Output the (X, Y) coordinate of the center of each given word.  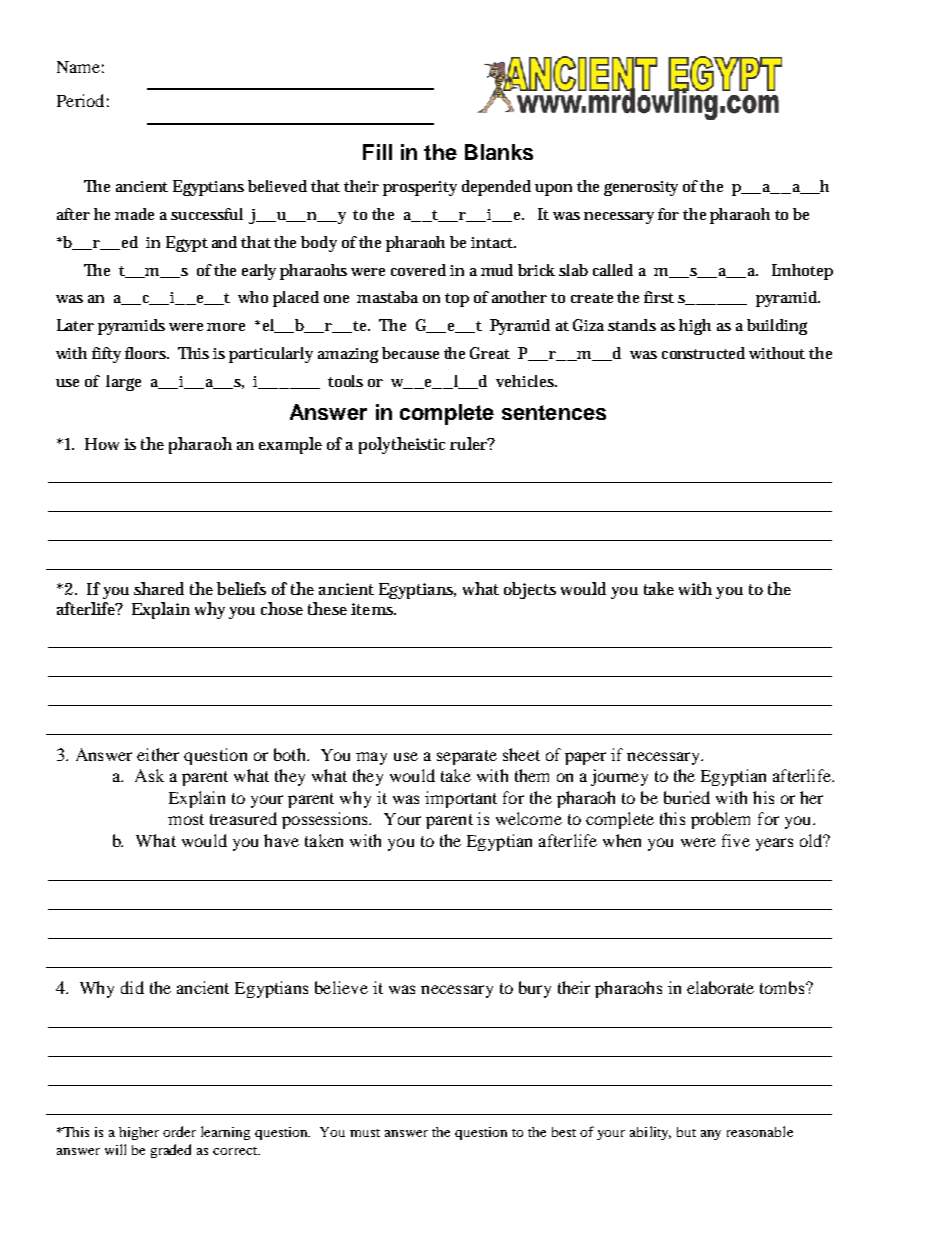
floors (147, 353)
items (373, 609)
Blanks (499, 152)
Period (80, 100)
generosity (641, 188)
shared (159, 588)
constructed (703, 353)
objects (530, 590)
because (410, 353)
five (736, 840)
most (186, 819)
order (179, 1131)
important (461, 799)
